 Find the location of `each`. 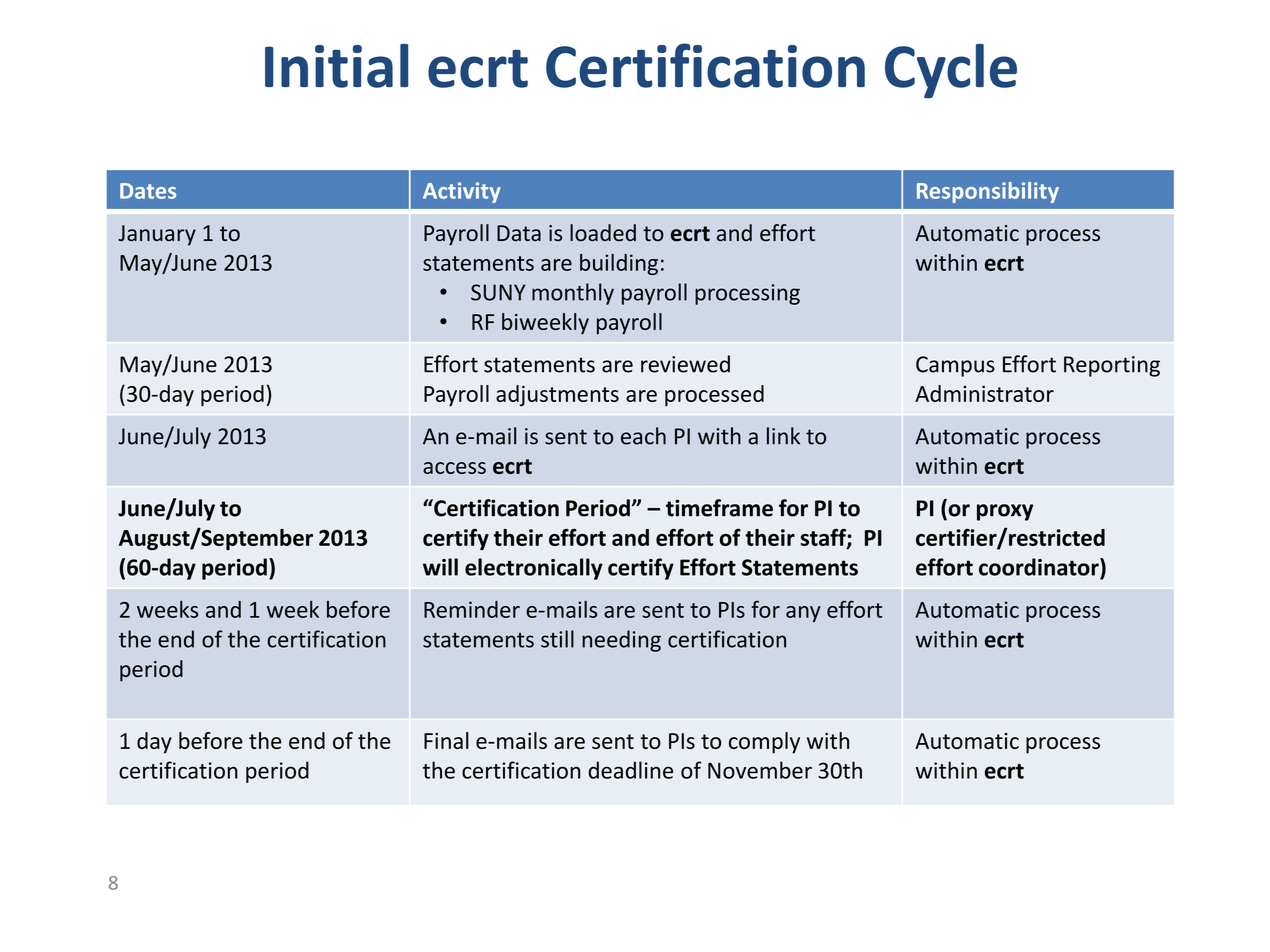

each is located at coordinates (643, 436).
